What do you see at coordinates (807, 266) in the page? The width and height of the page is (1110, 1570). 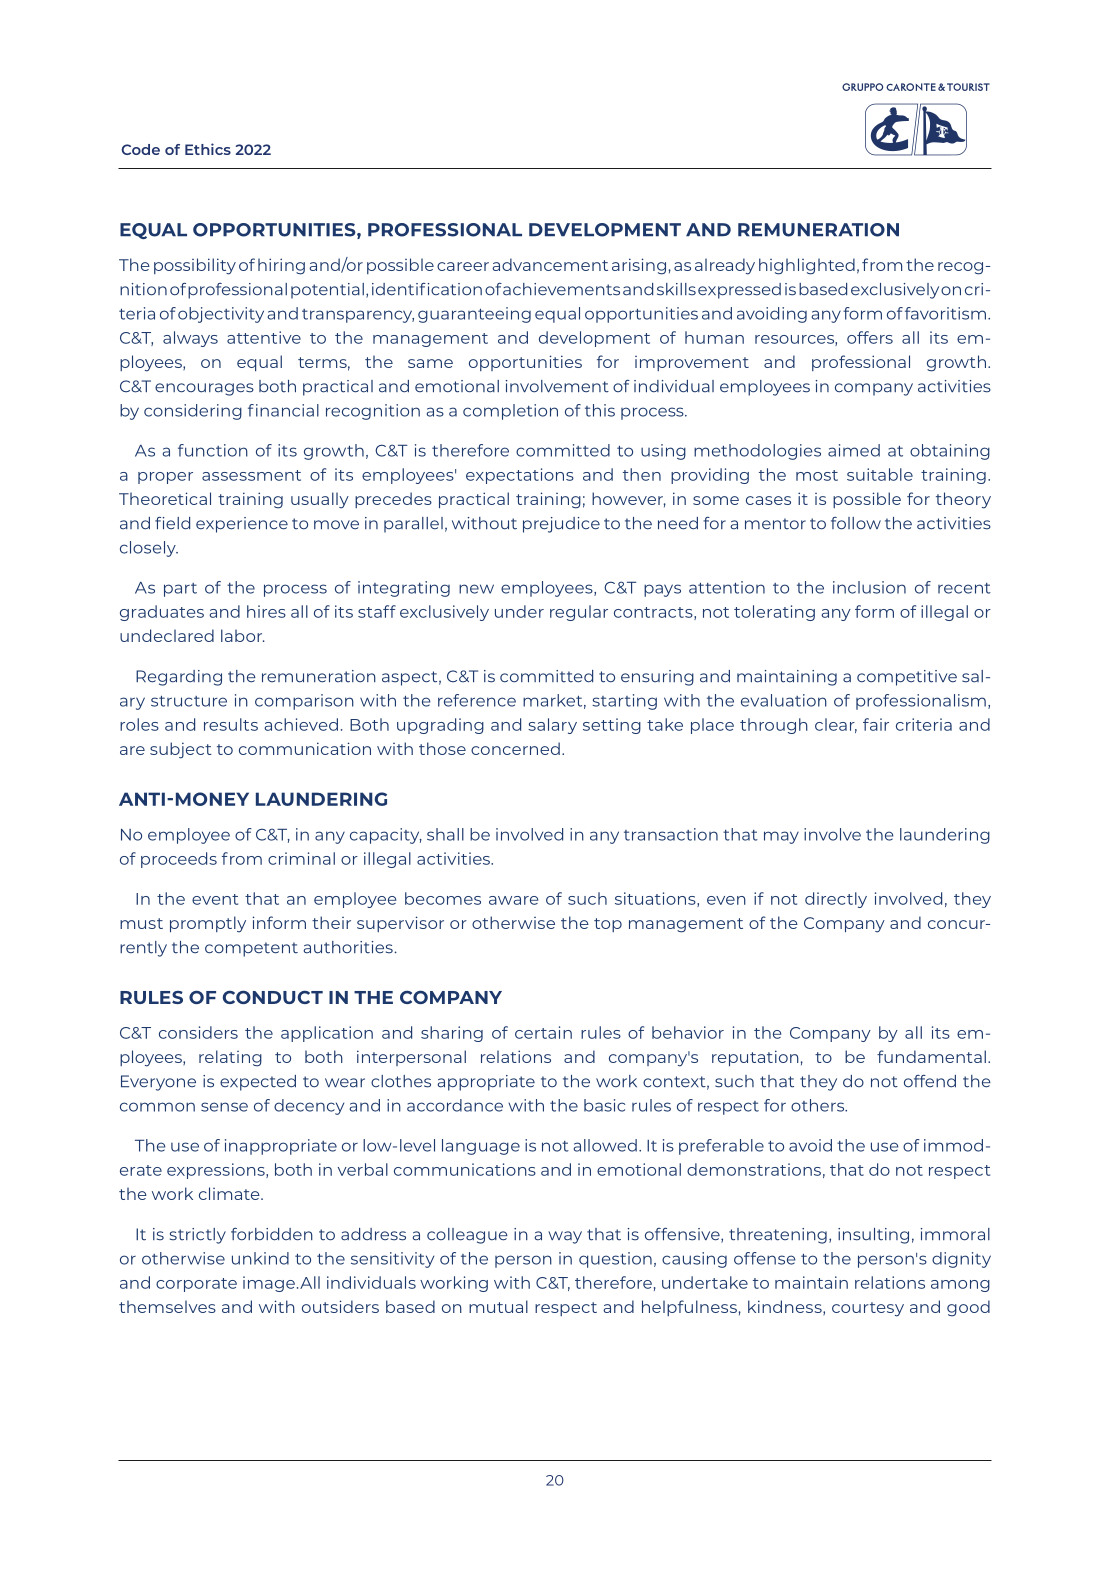 I see `highlighted` at bounding box center [807, 266].
